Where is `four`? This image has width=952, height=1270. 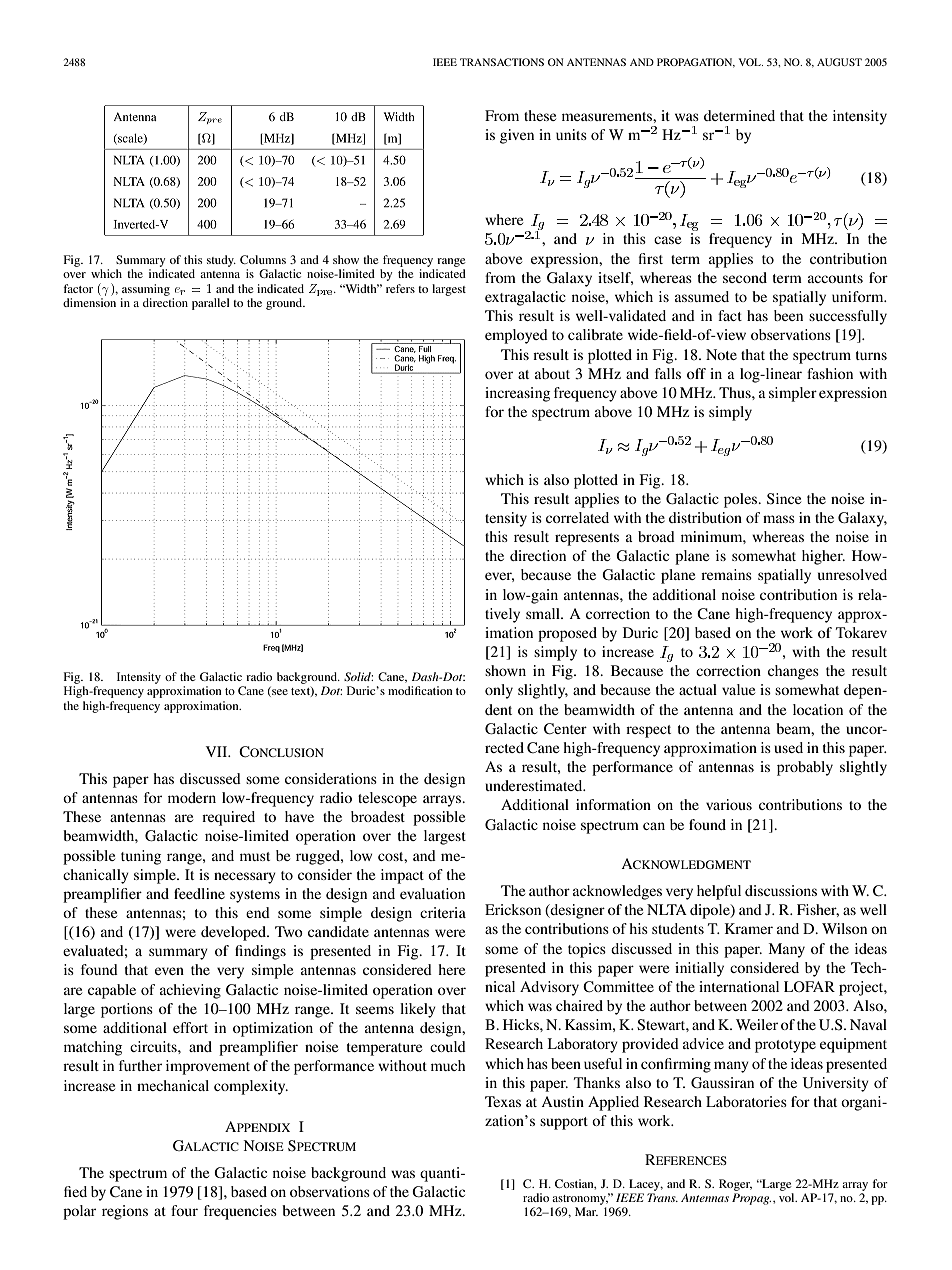 four is located at coordinates (184, 1210).
